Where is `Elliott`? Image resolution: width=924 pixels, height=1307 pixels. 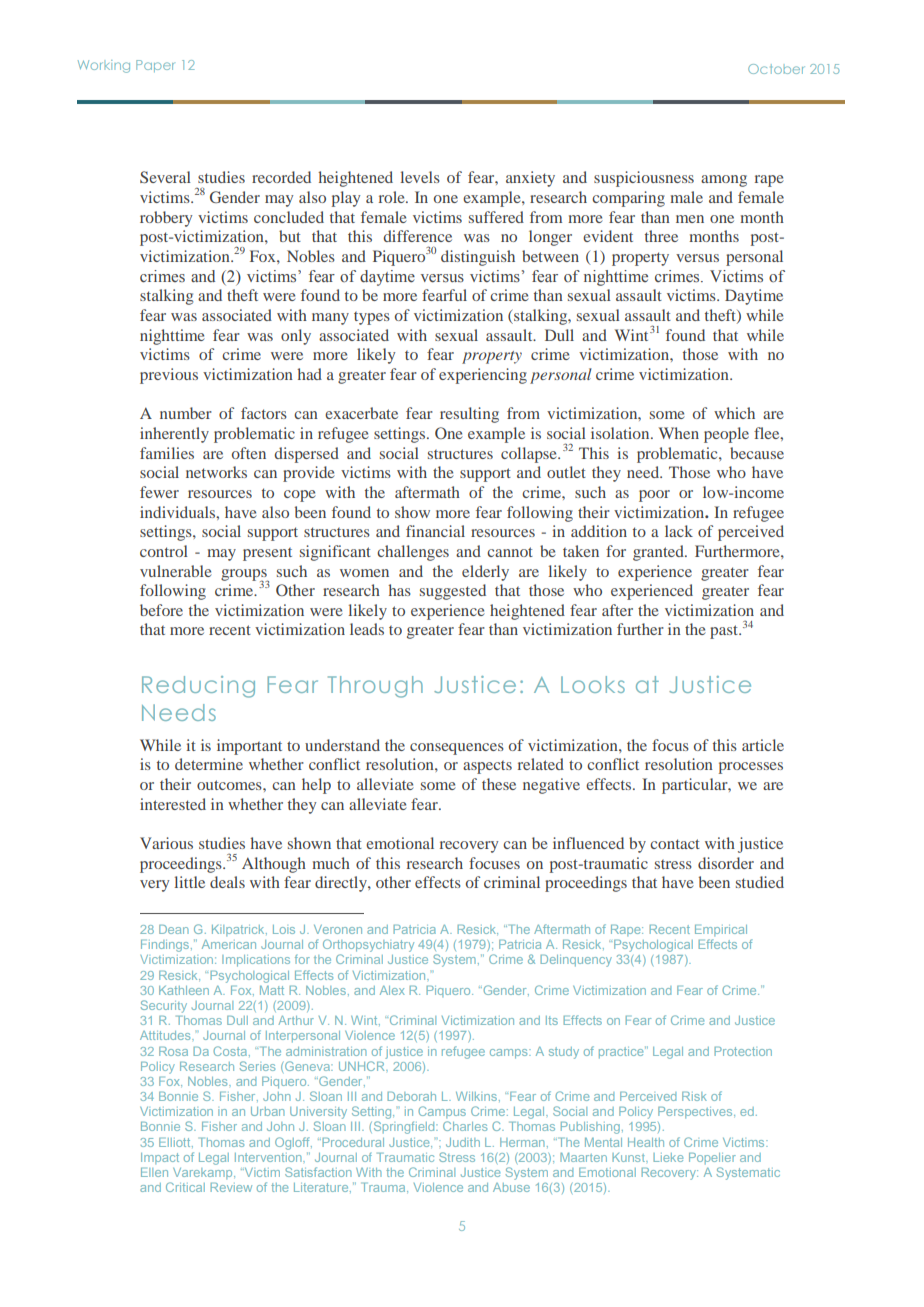 Elliott is located at coordinates (176, 1143).
